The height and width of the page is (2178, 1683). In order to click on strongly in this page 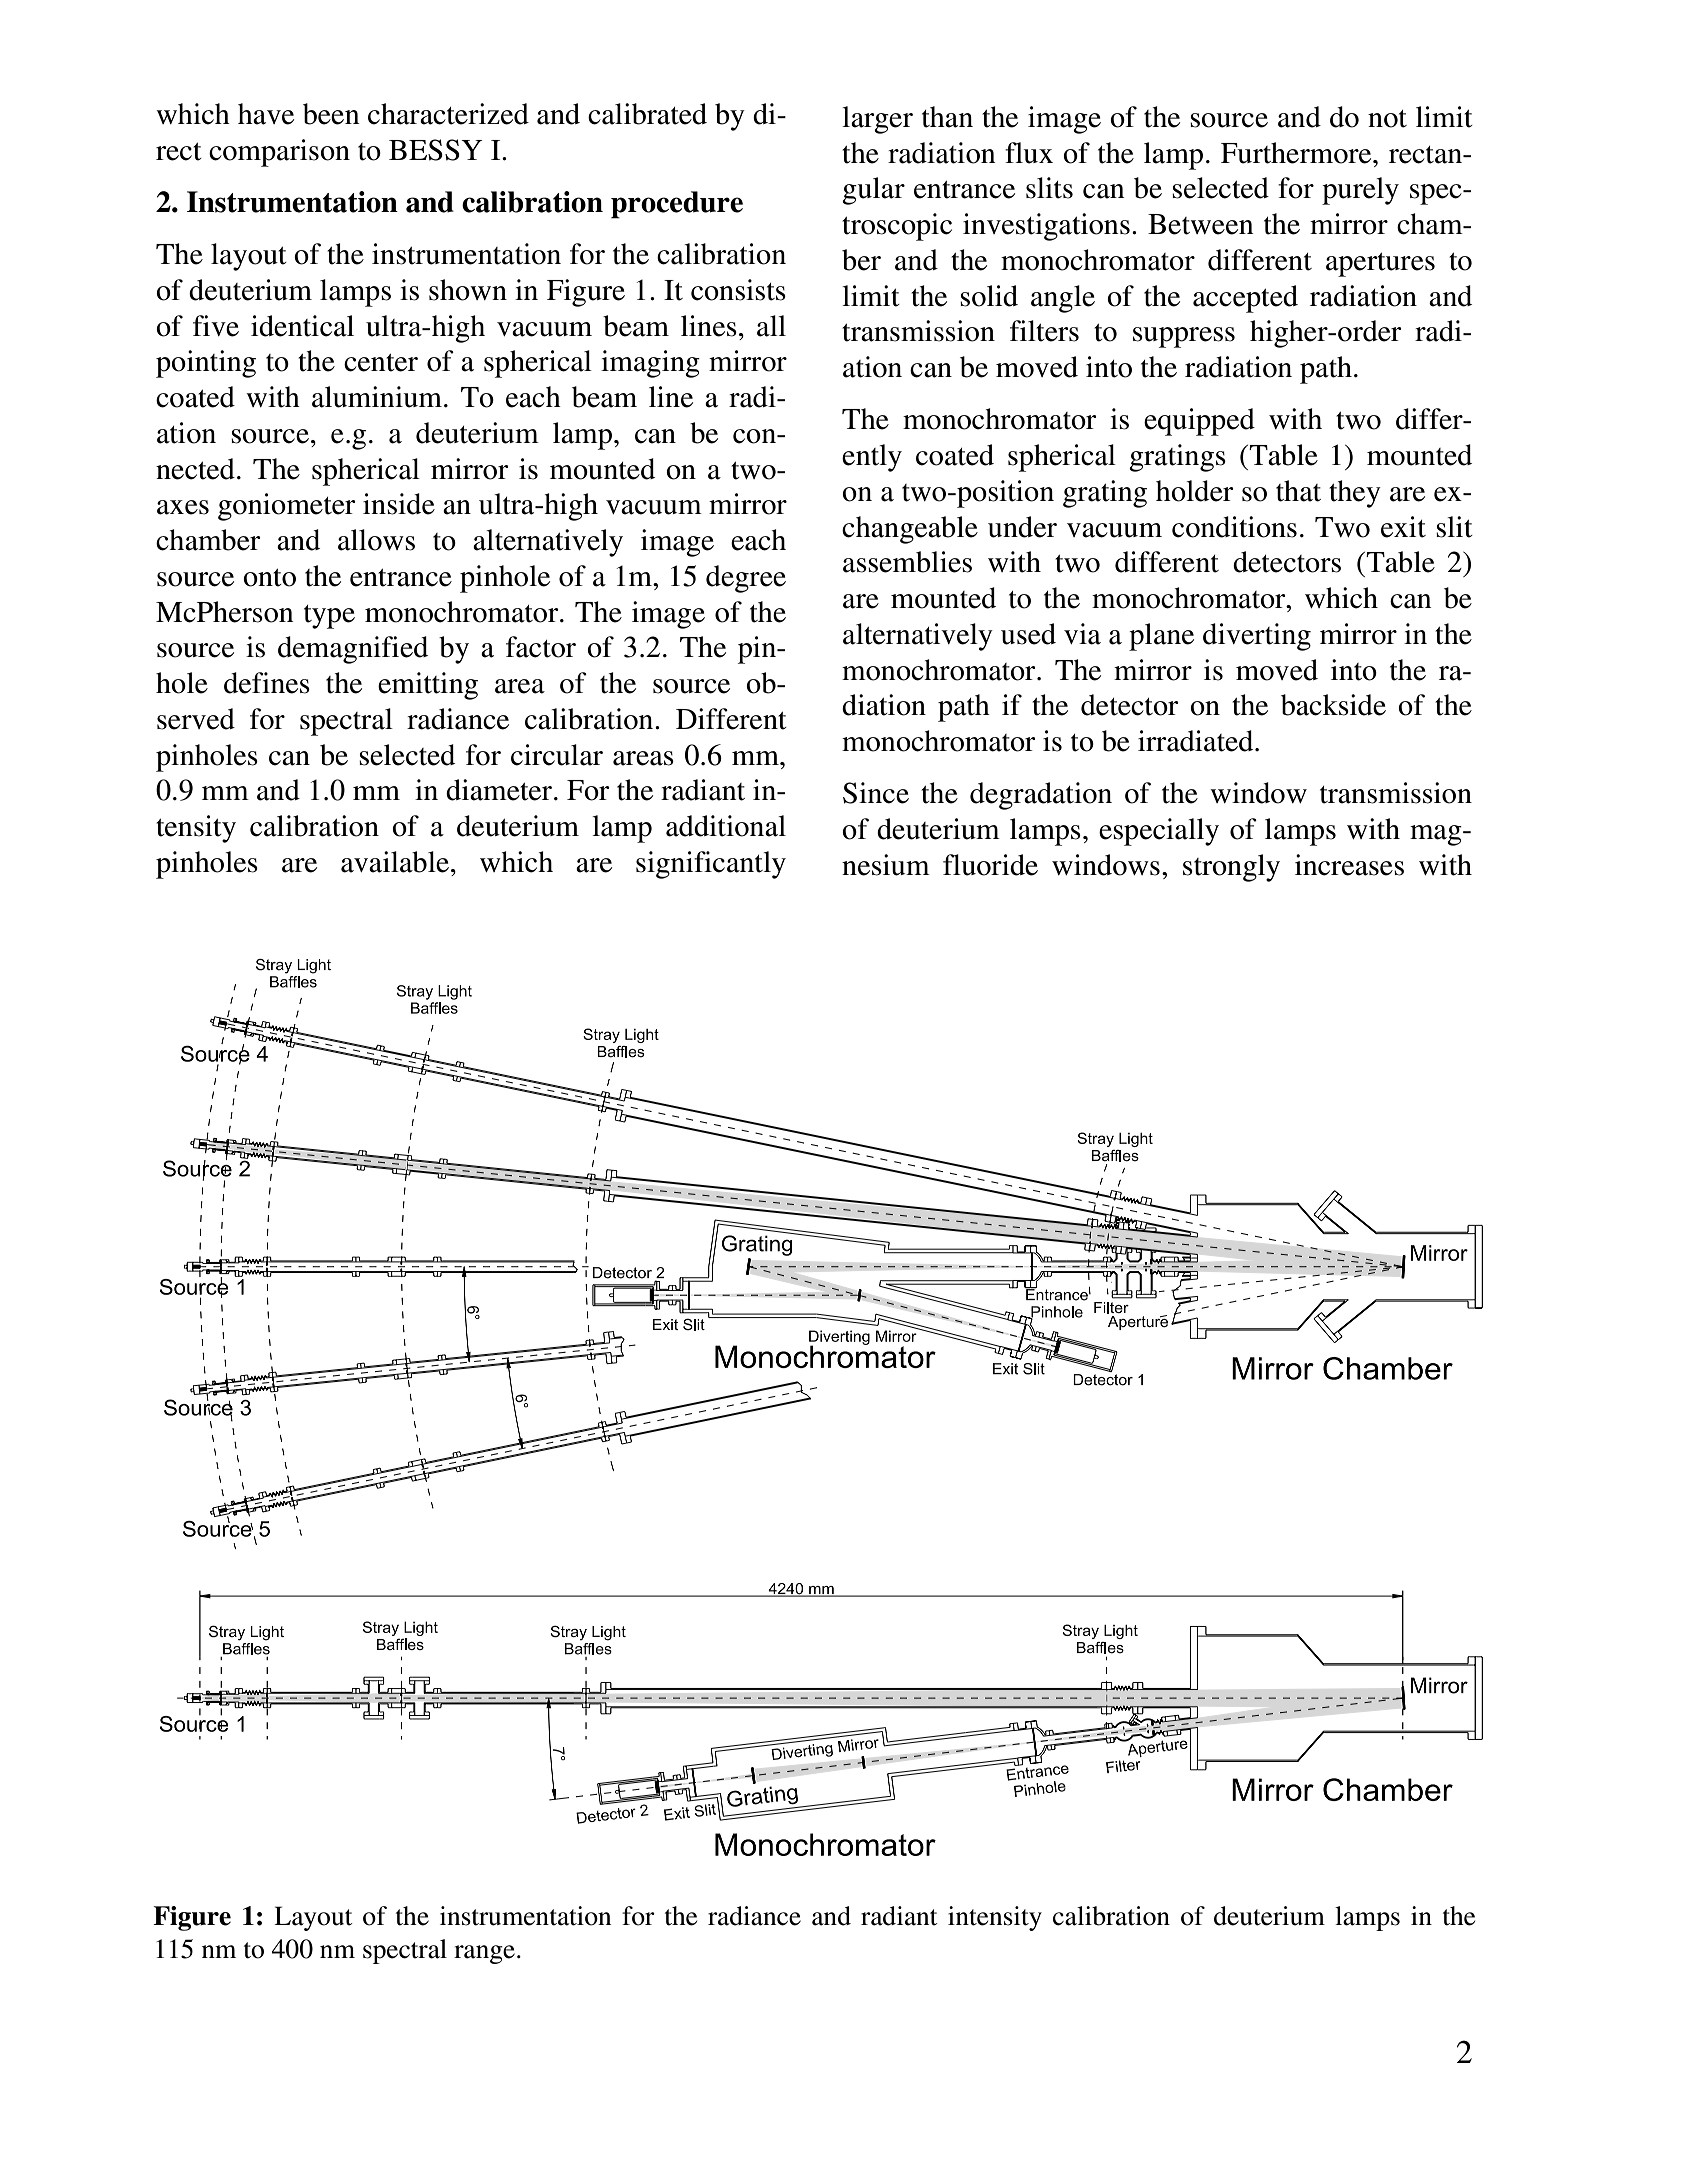, I will do `click(1231, 868)`.
